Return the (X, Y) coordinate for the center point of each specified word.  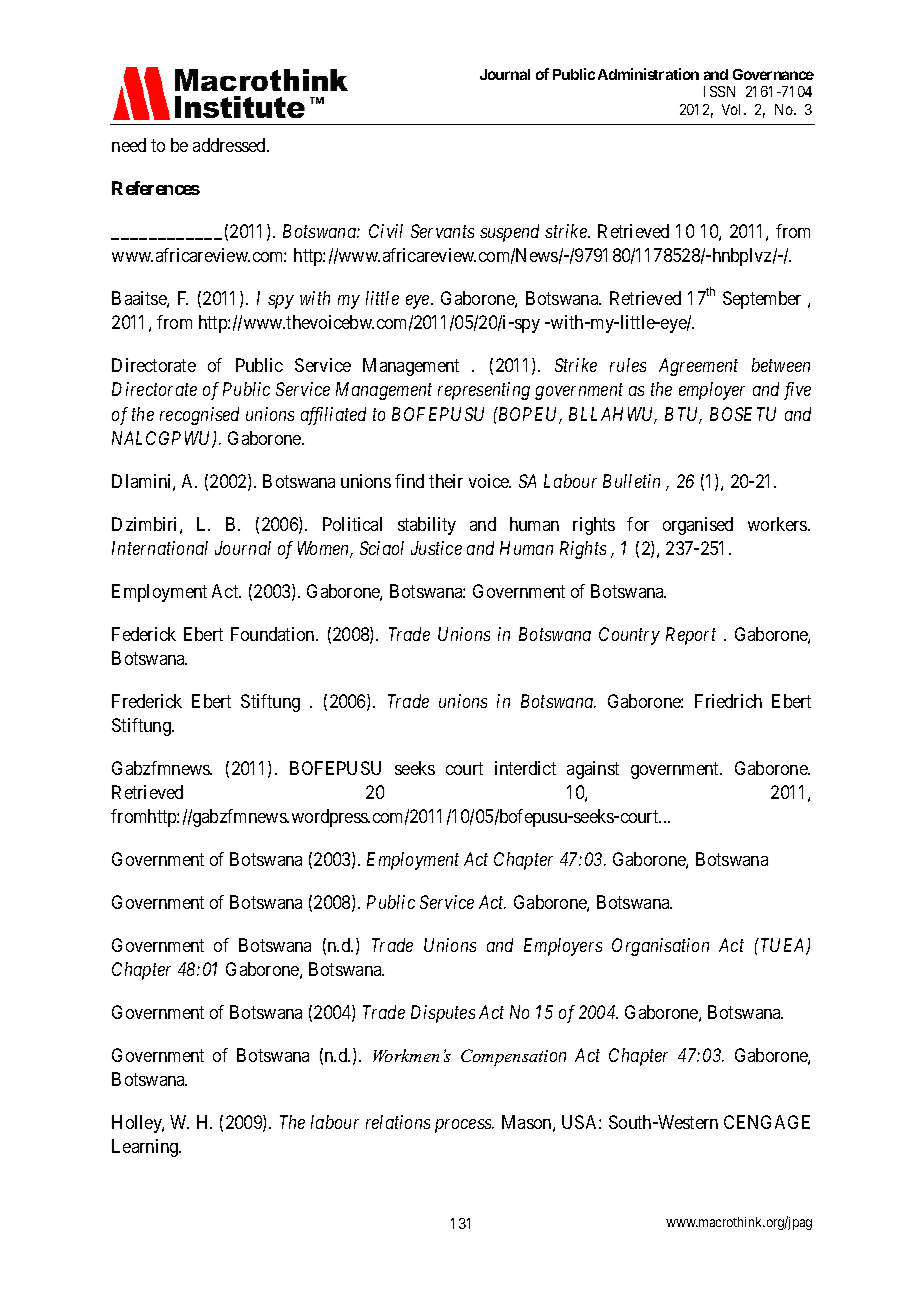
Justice (436, 548)
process (464, 1126)
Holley (138, 1124)
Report (691, 636)
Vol (733, 109)
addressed (231, 145)
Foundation (274, 634)
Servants (442, 231)
